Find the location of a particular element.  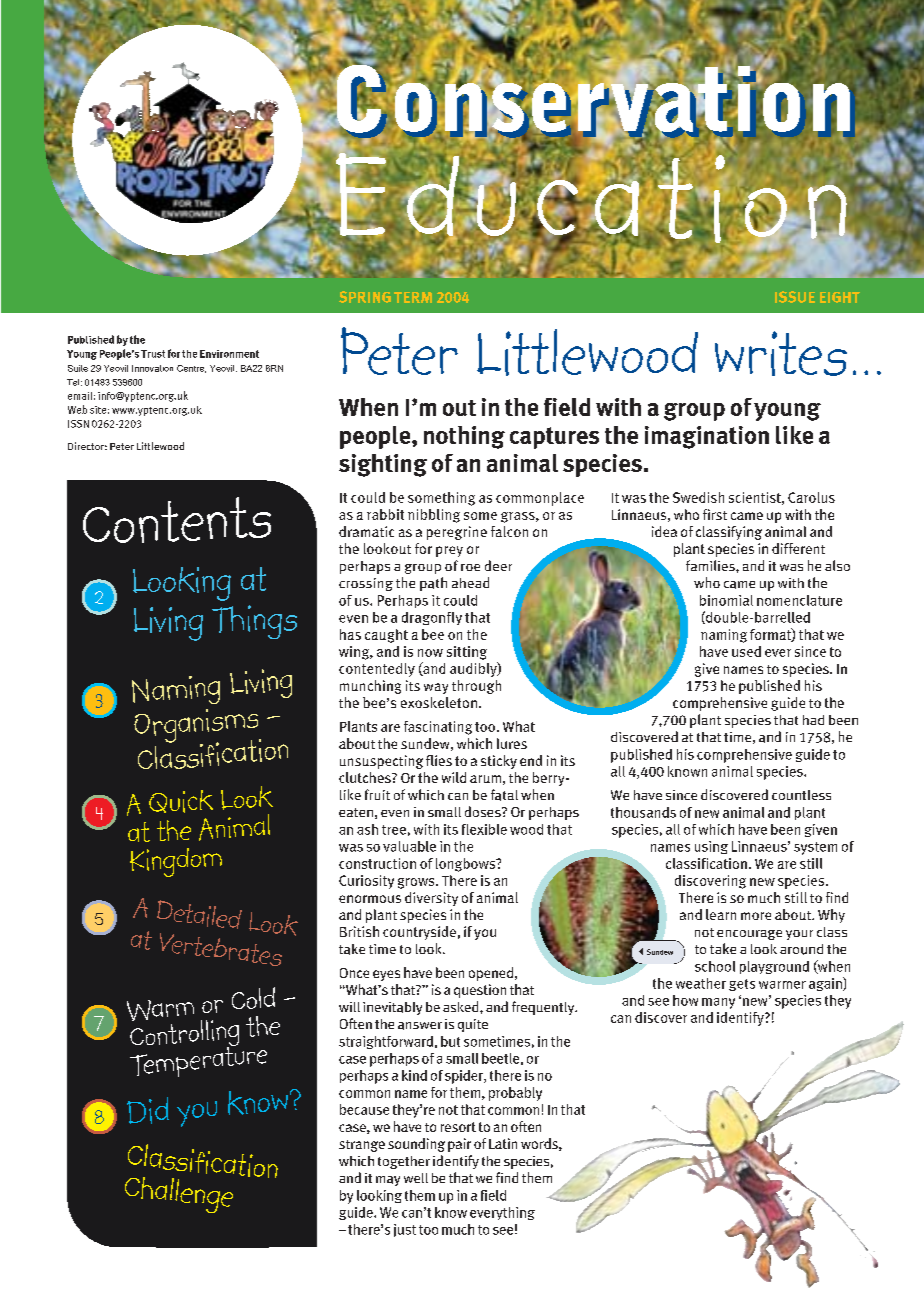

Trust is located at coordinates (153, 354).
